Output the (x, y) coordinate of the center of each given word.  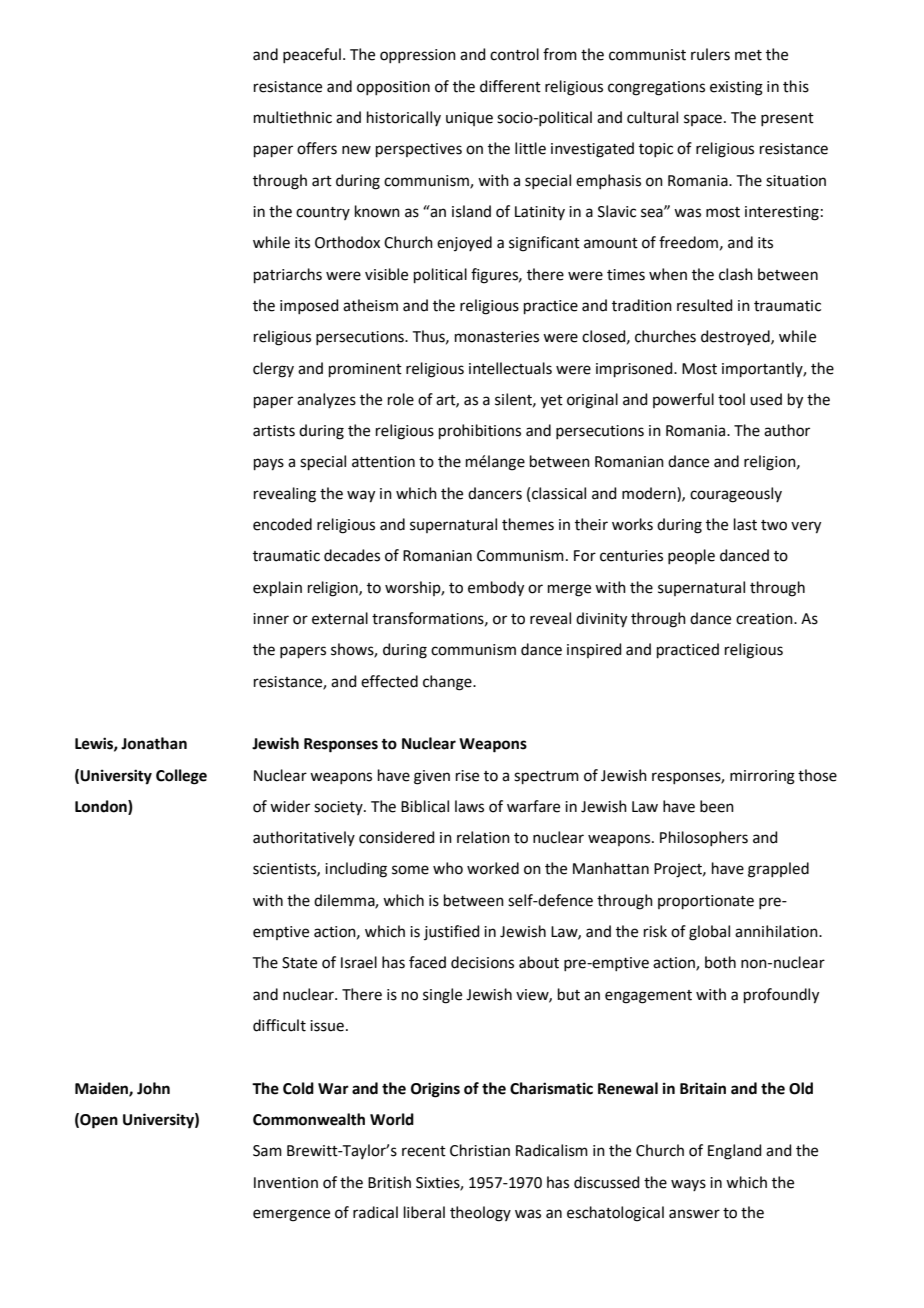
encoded (282, 524)
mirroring (762, 777)
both (720, 962)
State (299, 963)
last (745, 524)
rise (467, 776)
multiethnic (293, 117)
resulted (705, 305)
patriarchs (288, 275)
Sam (267, 1151)
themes (528, 524)
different (510, 86)
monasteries (497, 337)
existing (736, 88)
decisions (482, 962)
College (181, 777)
